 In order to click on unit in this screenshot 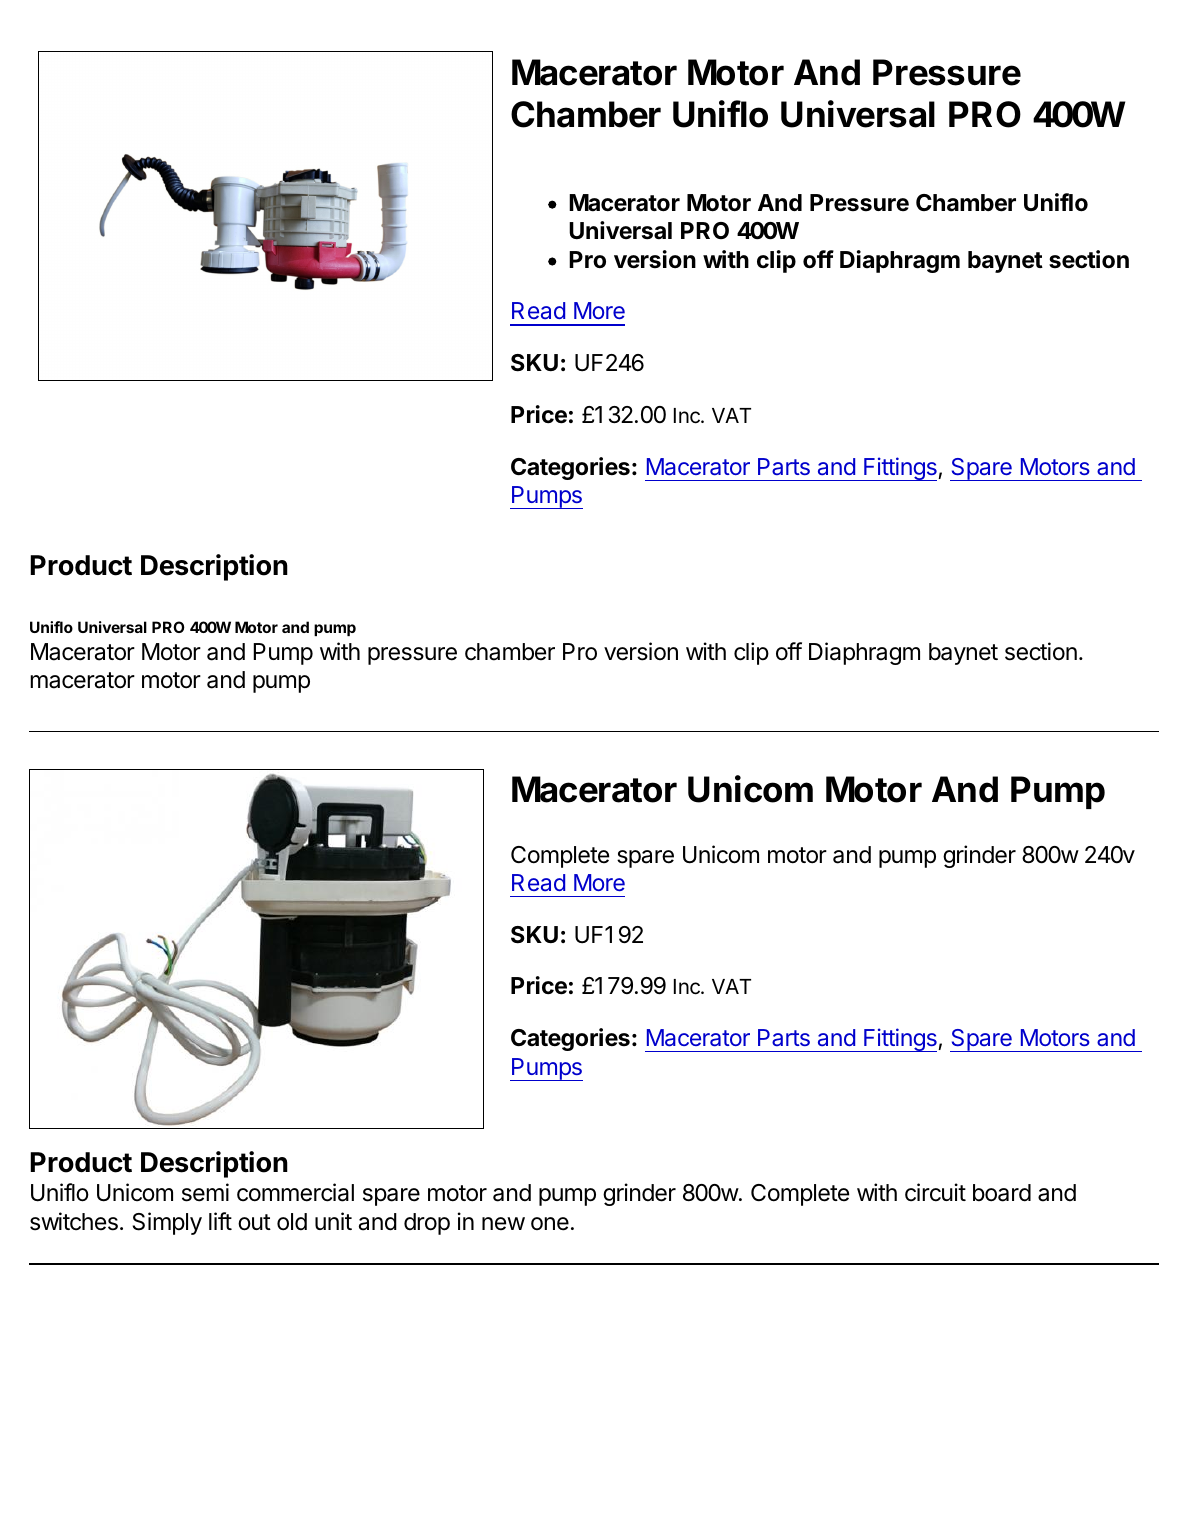, I will do `click(333, 1221)`.
